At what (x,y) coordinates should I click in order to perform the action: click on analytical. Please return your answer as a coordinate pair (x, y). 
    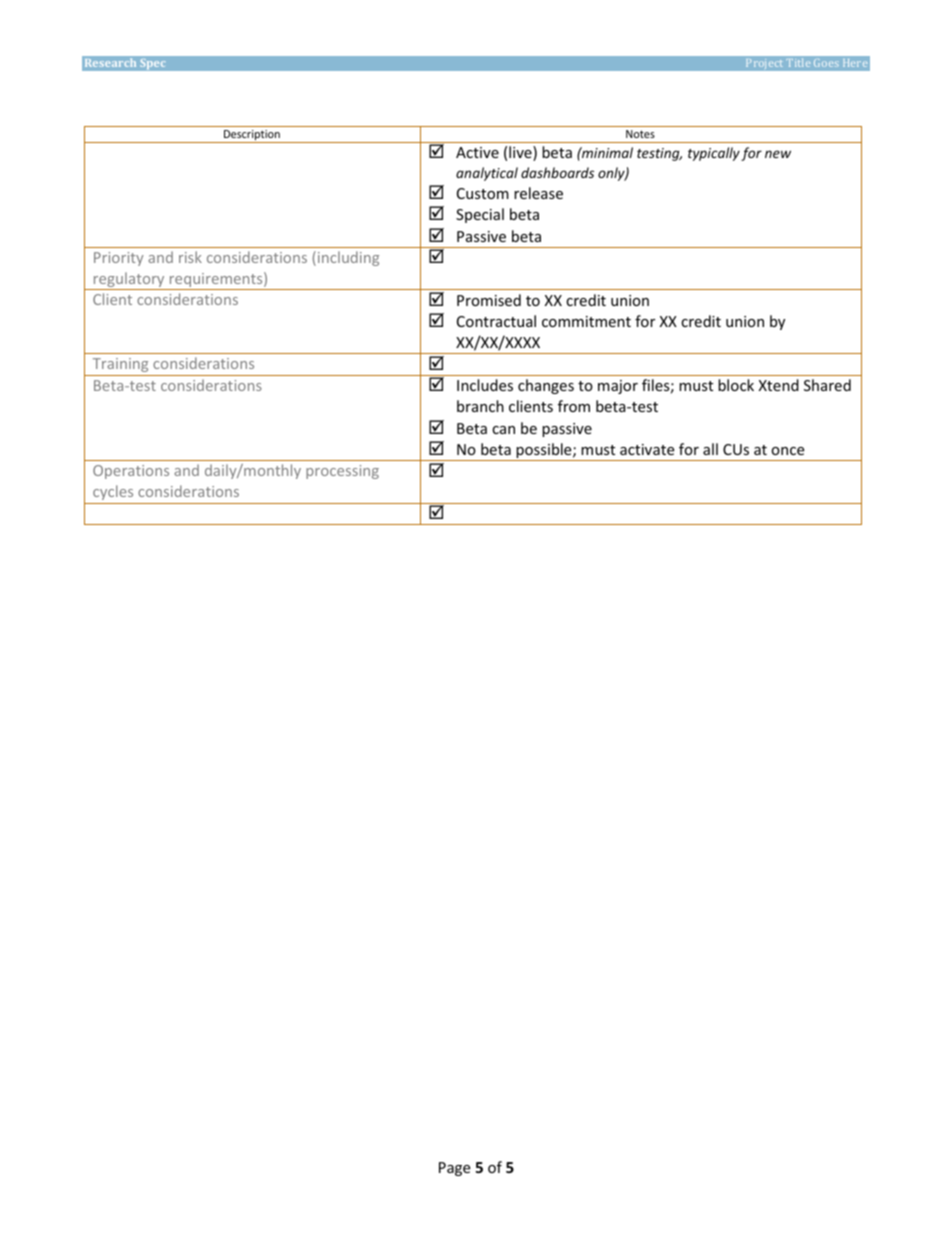
    Looking at the image, I should click on (487, 174).
